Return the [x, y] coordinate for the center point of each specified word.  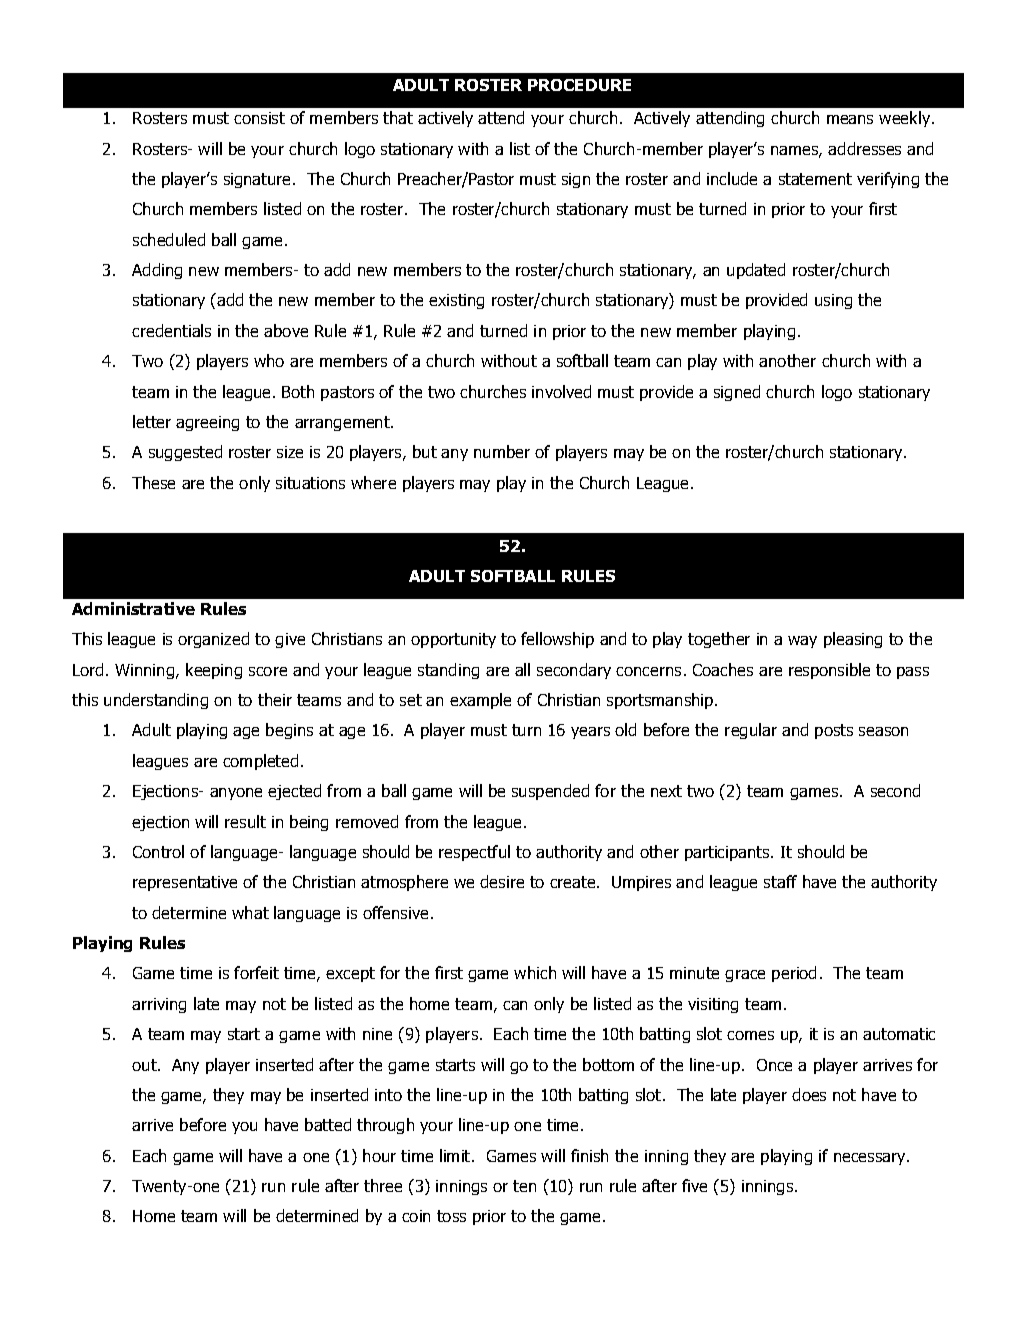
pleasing [853, 640]
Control [158, 851]
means [850, 119]
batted [328, 1124]
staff [780, 881]
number [502, 451]
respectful [474, 853]
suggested [185, 453]
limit [456, 1155]
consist [259, 118]
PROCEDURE [579, 85]
